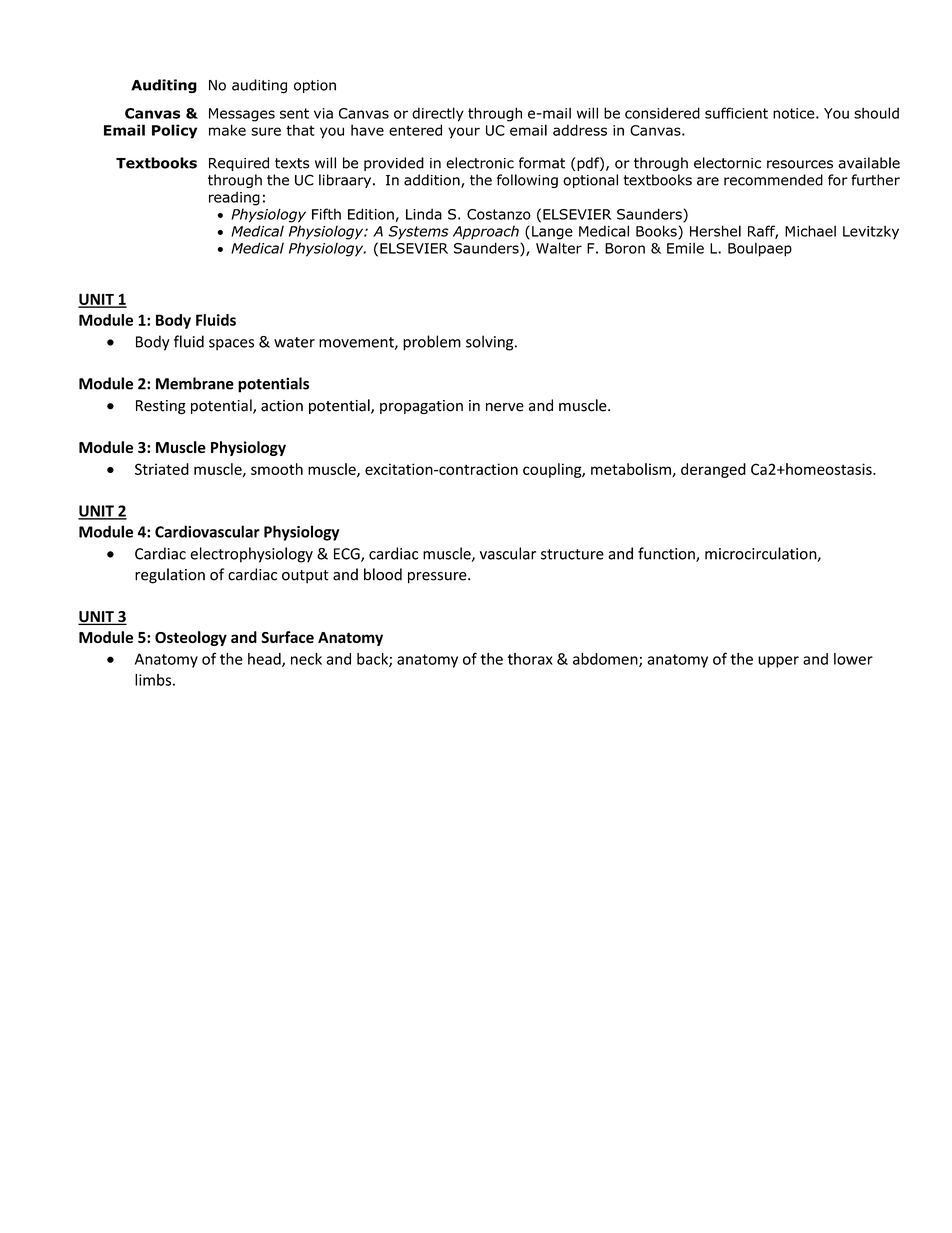 Image resolution: width=952 pixels, height=1233 pixels. I want to click on head, so click(265, 660).
